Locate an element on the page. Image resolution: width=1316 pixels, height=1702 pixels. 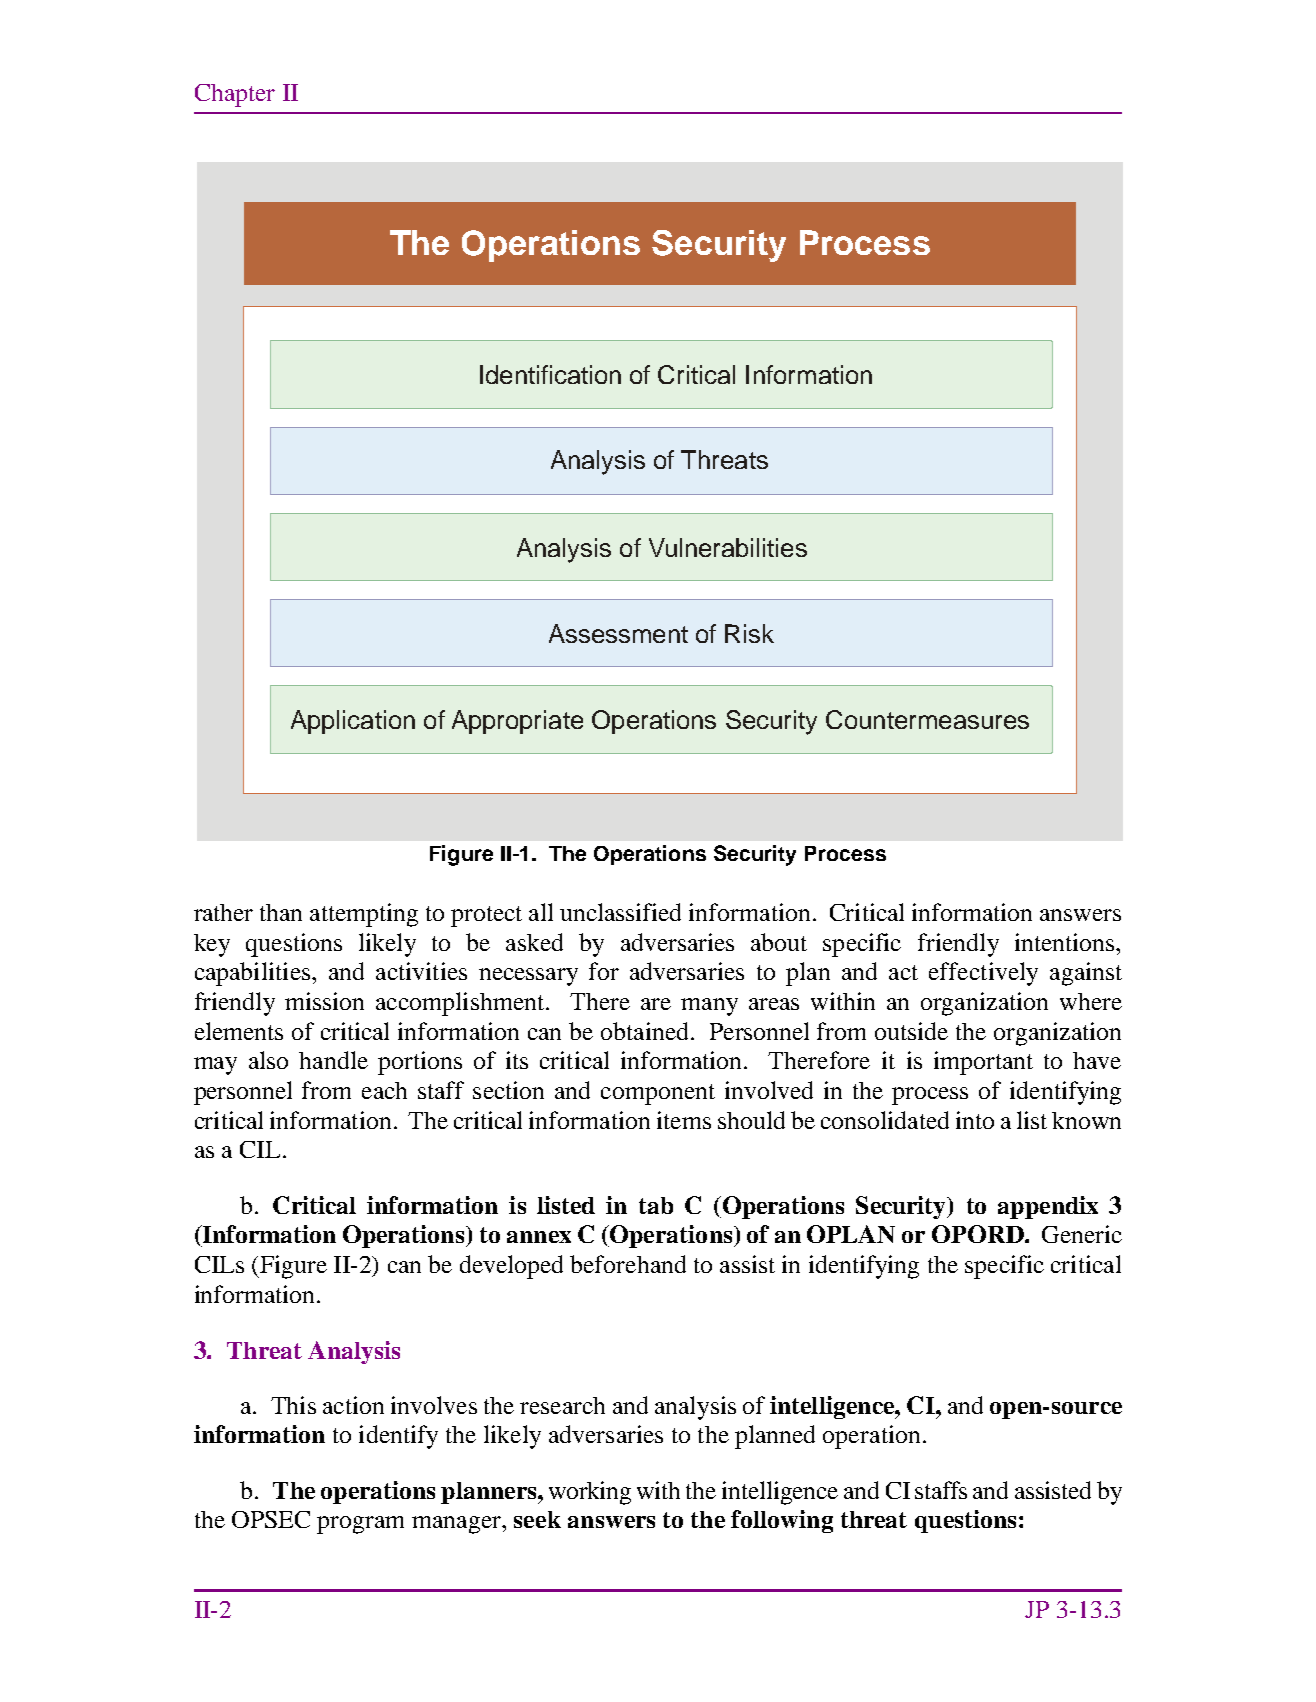
Chapter is located at coordinates (235, 95).
